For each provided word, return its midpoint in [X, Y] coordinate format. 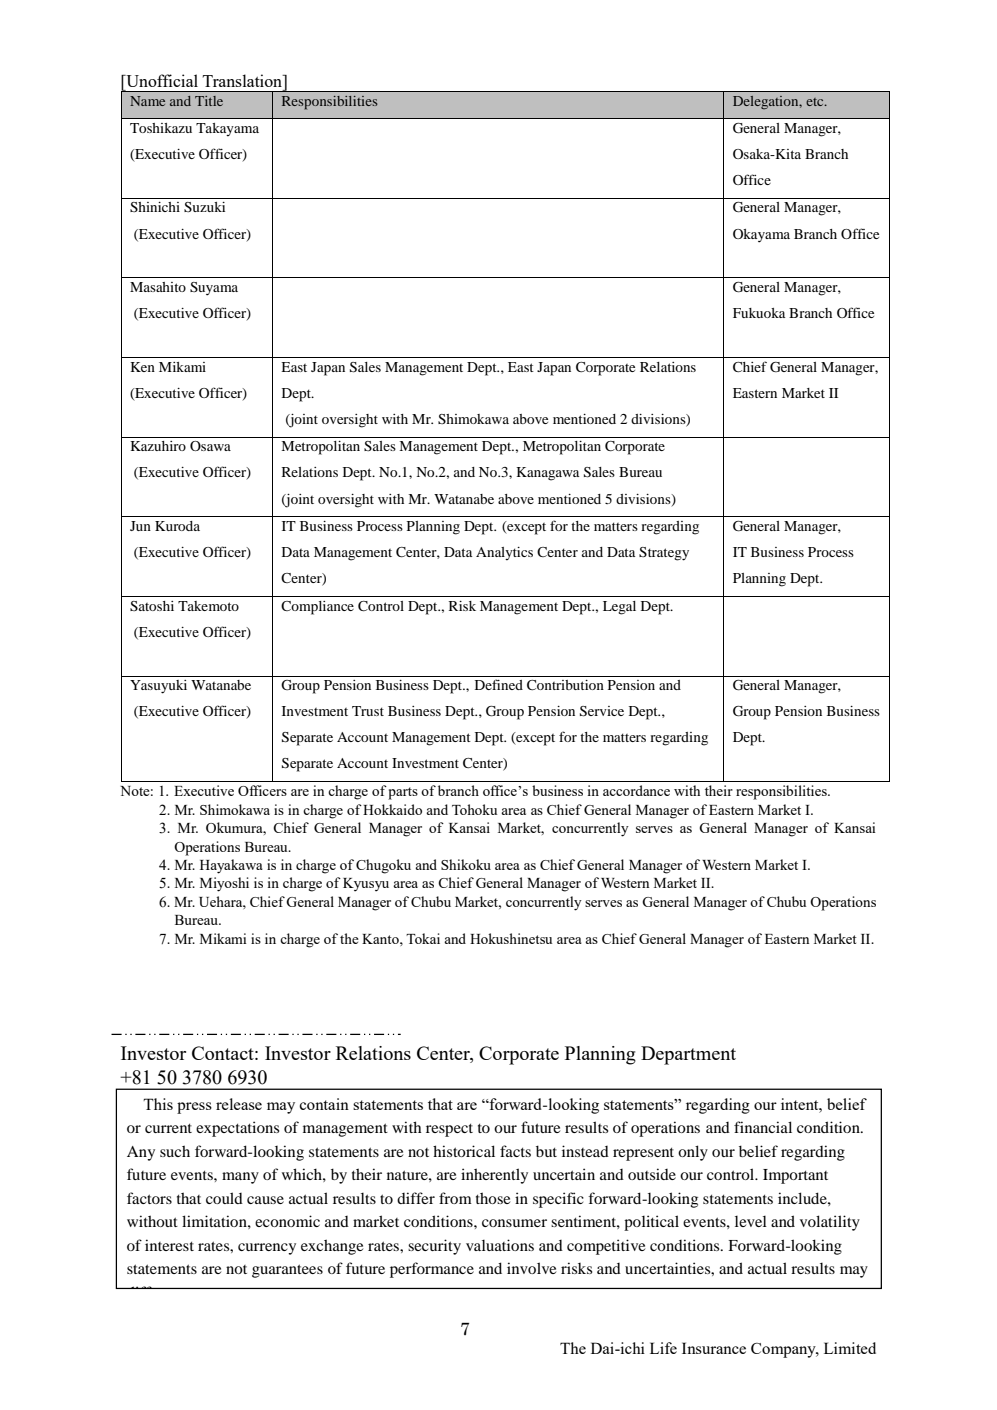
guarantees [287, 1271]
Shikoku [466, 864]
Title [209, 101]
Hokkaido [392, 809]
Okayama [761, 236]
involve [531, 1268]
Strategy [664, 554]
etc [816, 102]
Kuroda [177, 526]
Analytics [504, 554]
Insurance [714, 1348]
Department [688, 1055]
